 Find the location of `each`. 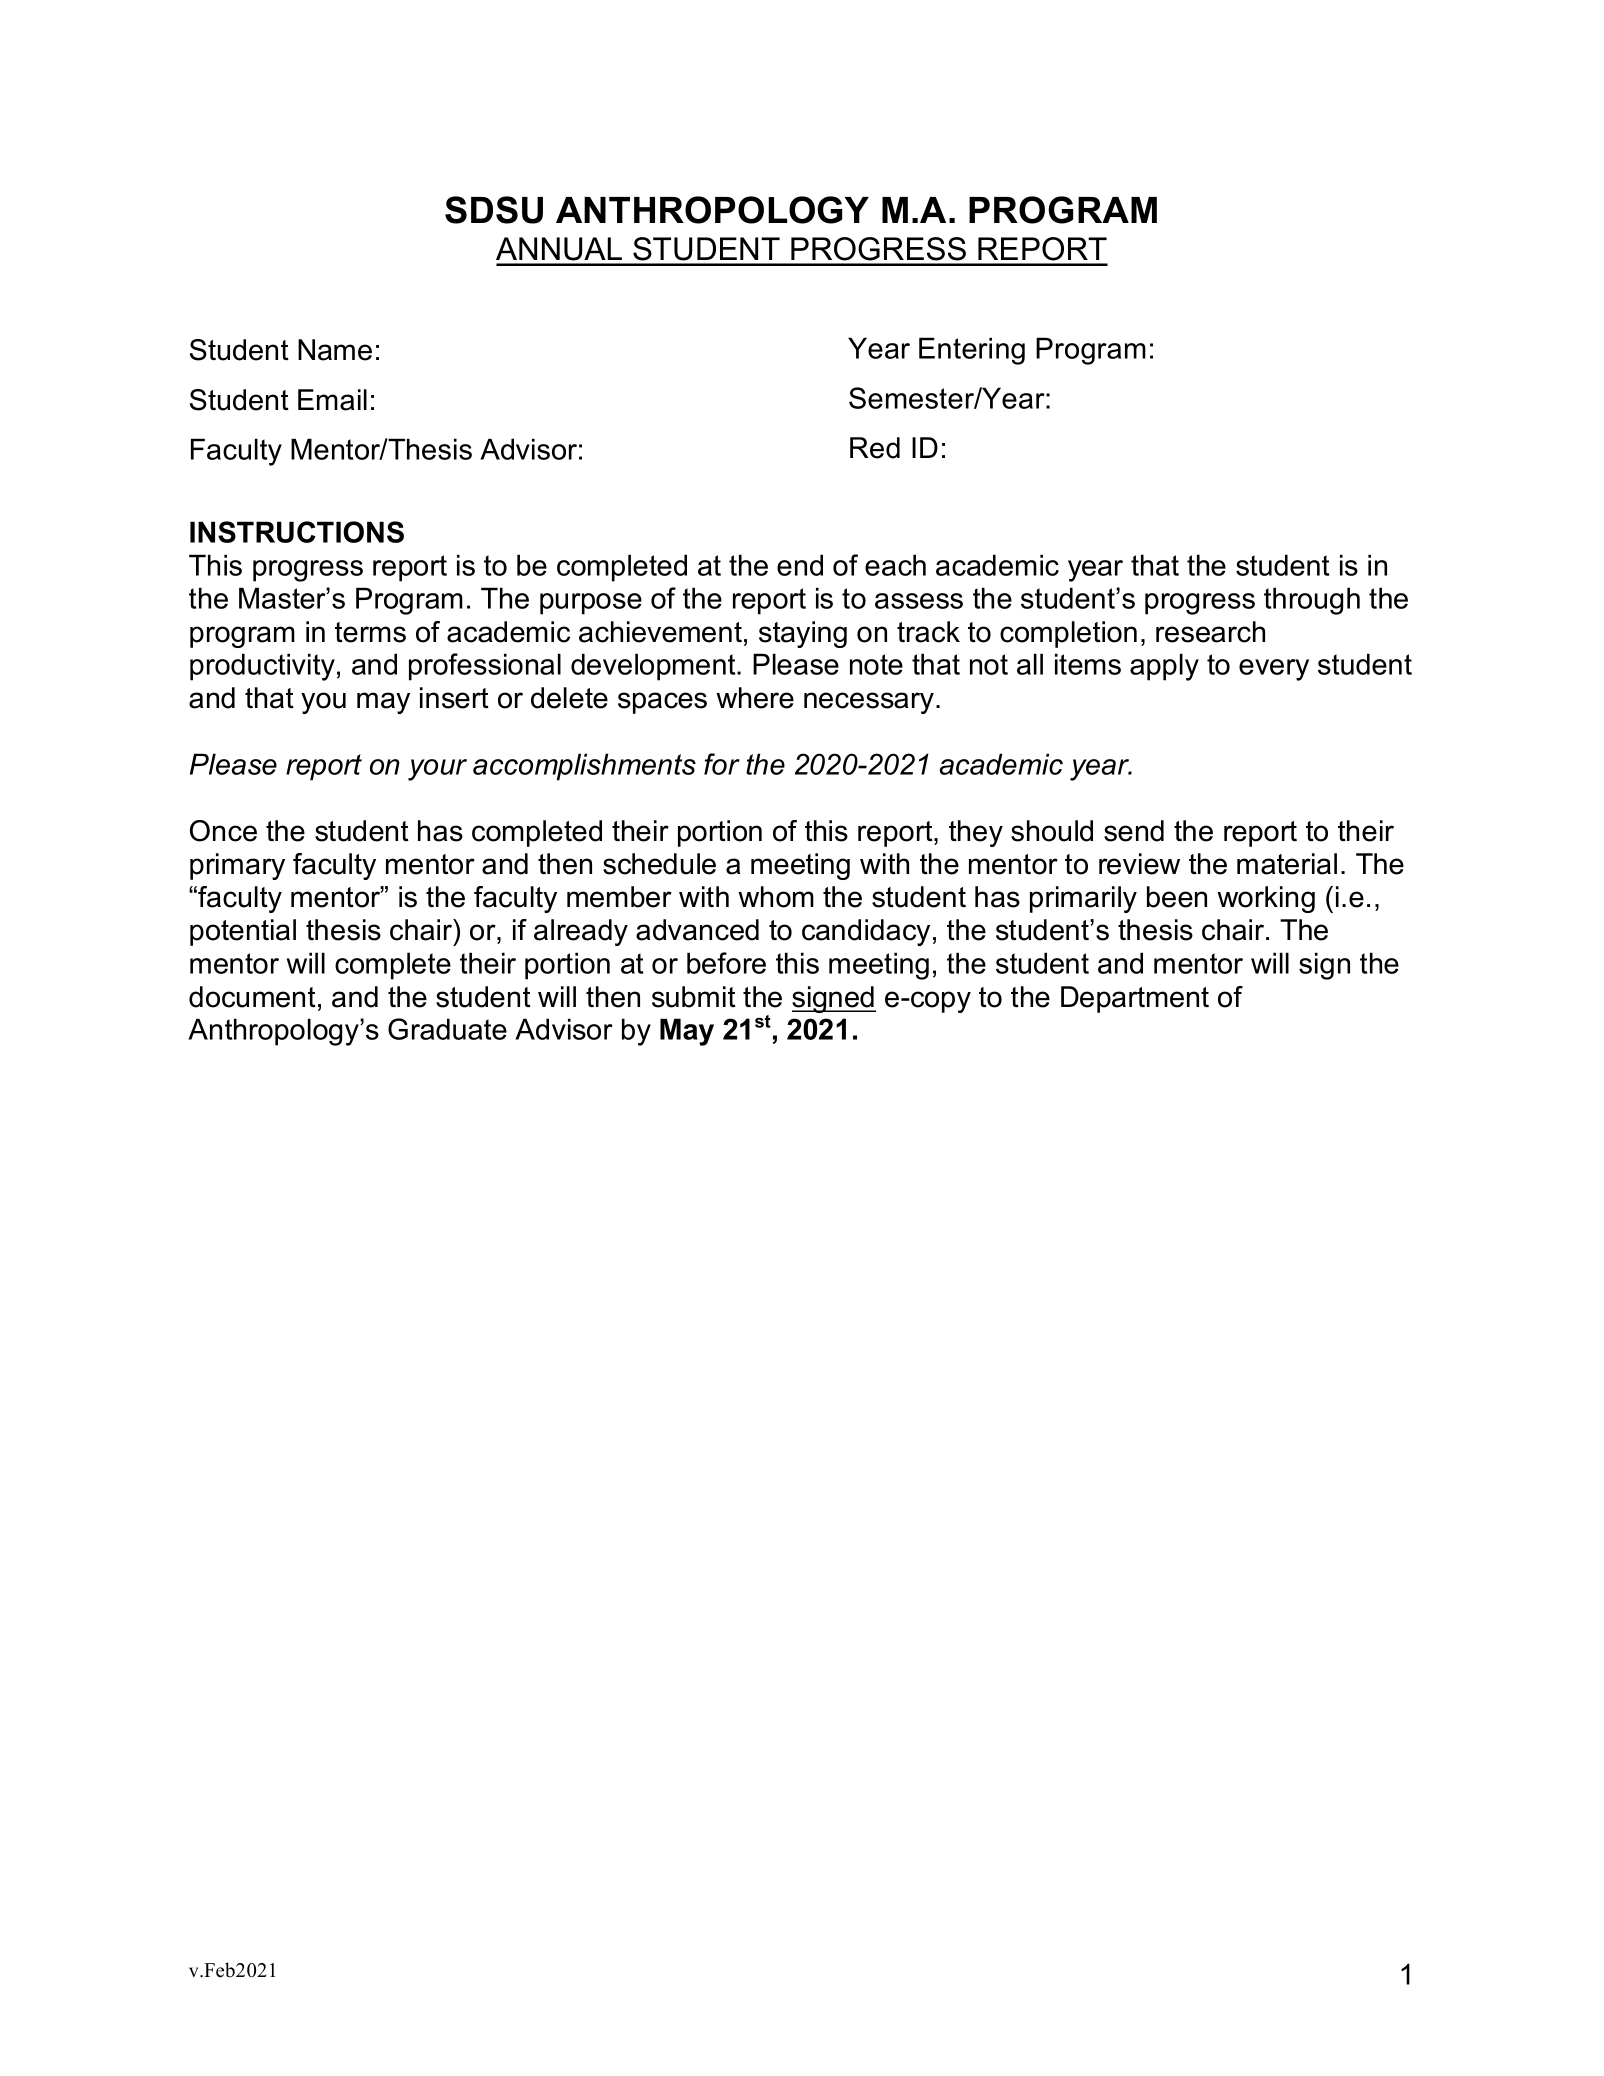

each is located at coordinates (895, 565).
